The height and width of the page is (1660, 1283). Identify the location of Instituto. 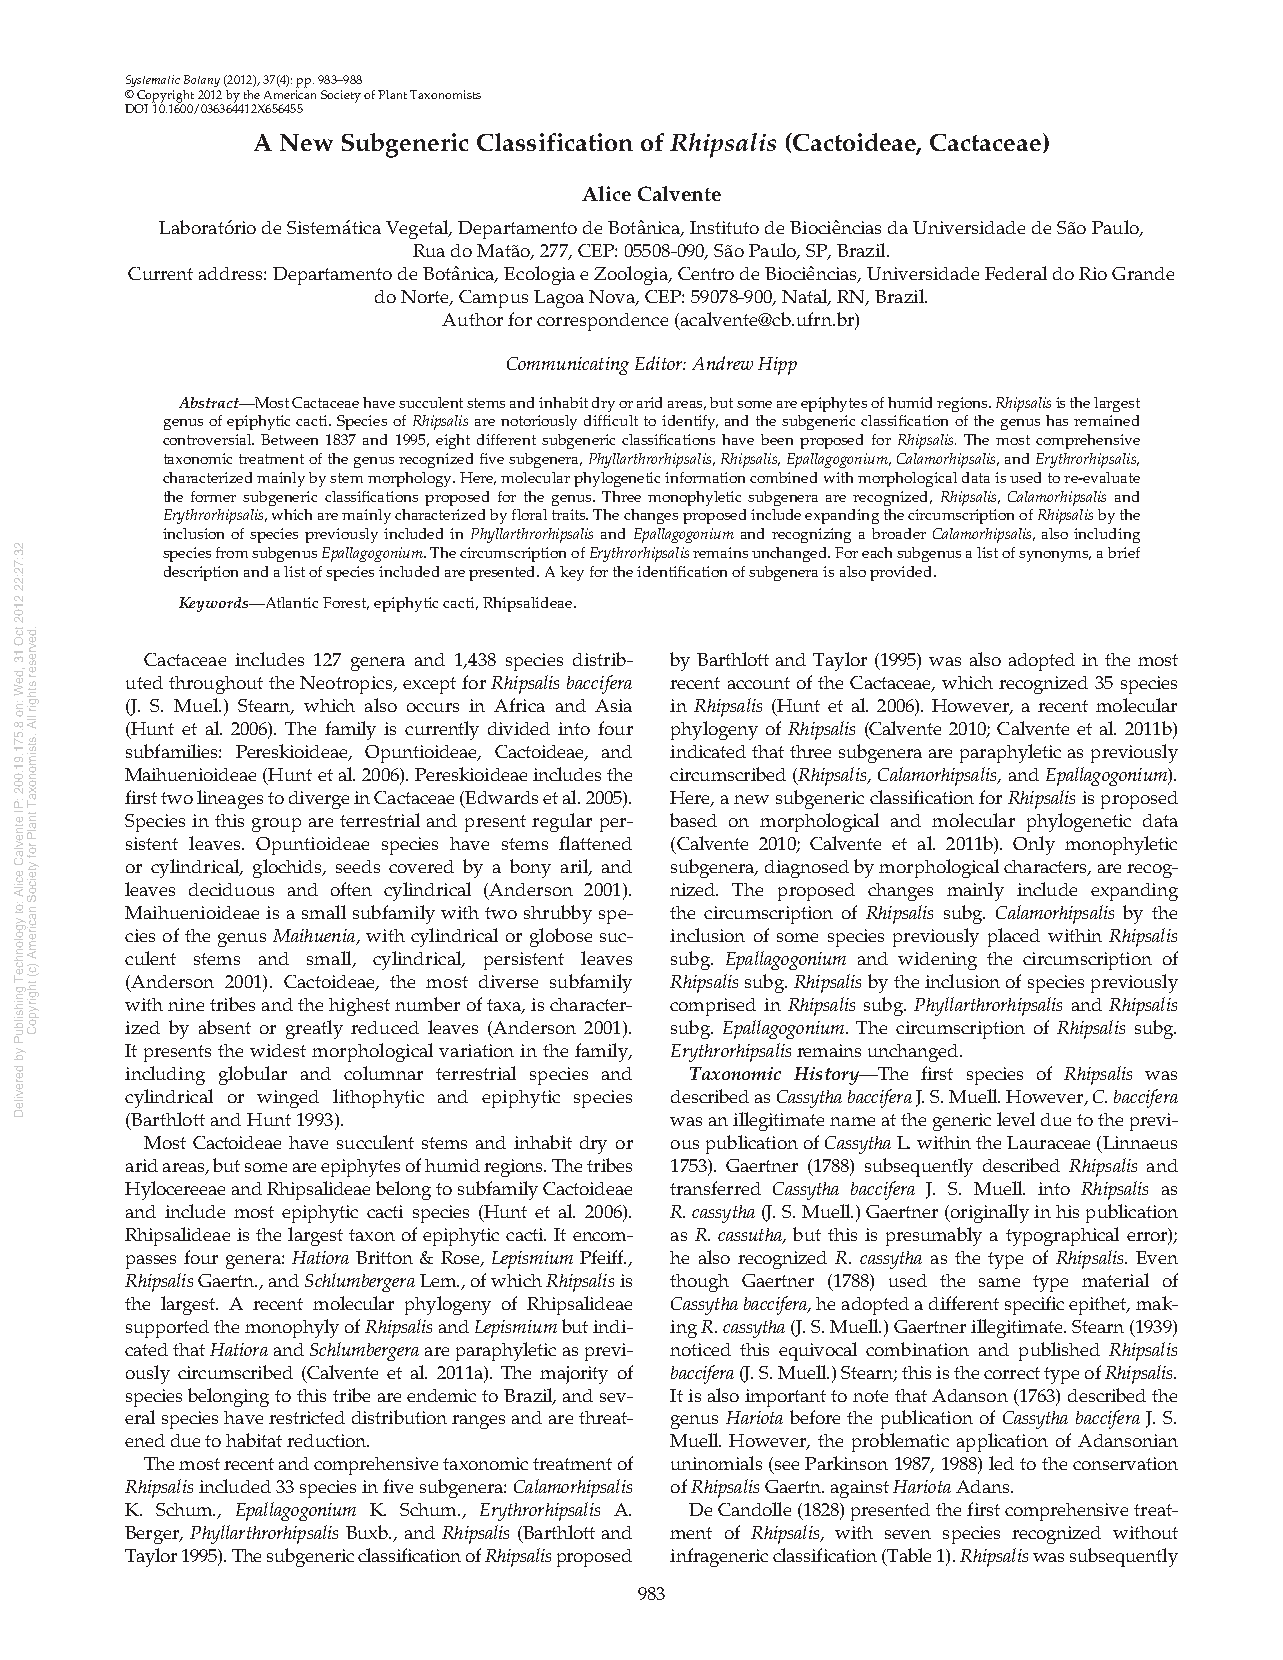
(724, 227).
